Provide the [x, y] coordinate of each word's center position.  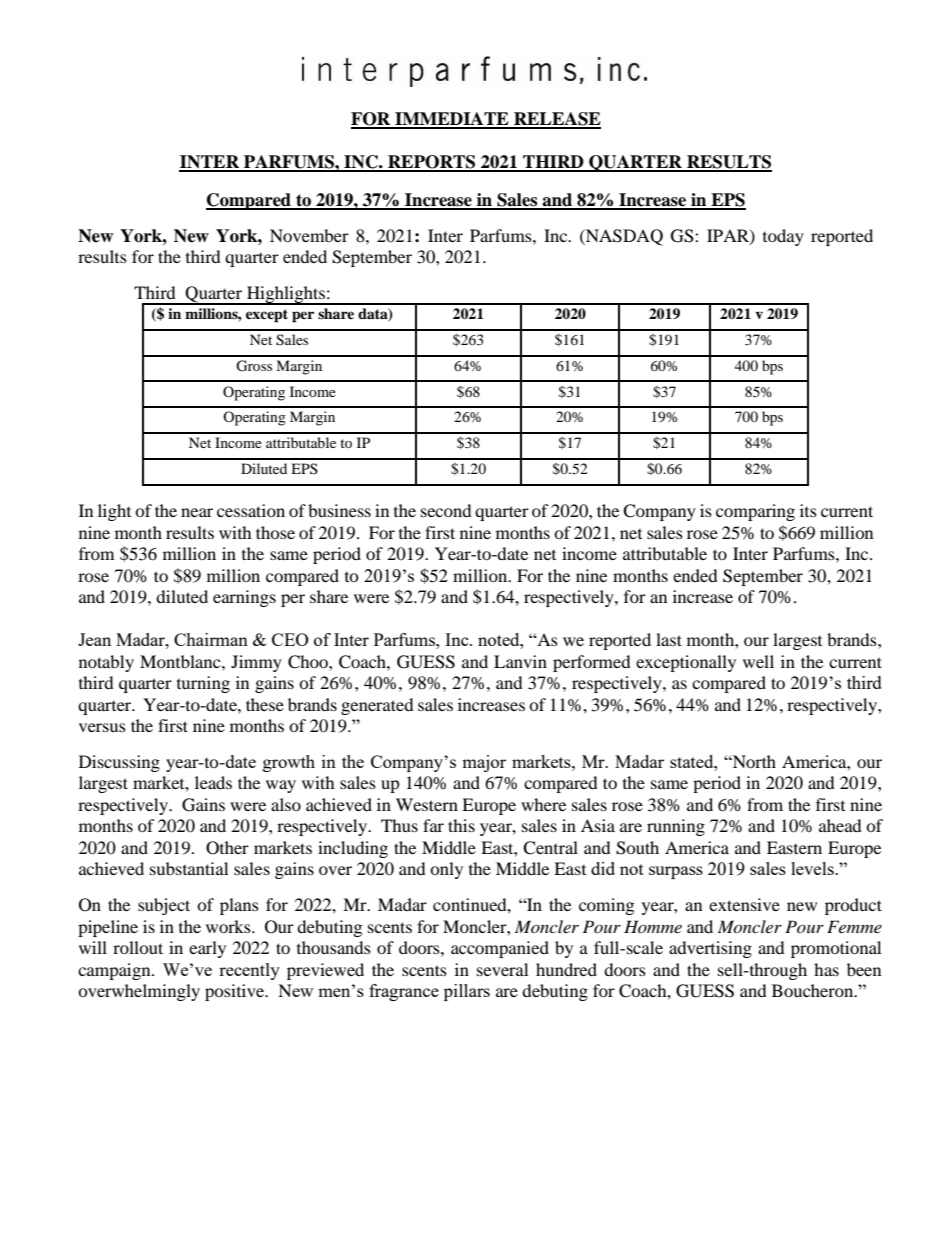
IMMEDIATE [452, 120]
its [808, 510]
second [446, 510]
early [207, 949]
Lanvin [520, 661]
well [758, 661]
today [783, 237]
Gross [254, 366]
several [502, 969]
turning [203, 684]
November [309, 235]
